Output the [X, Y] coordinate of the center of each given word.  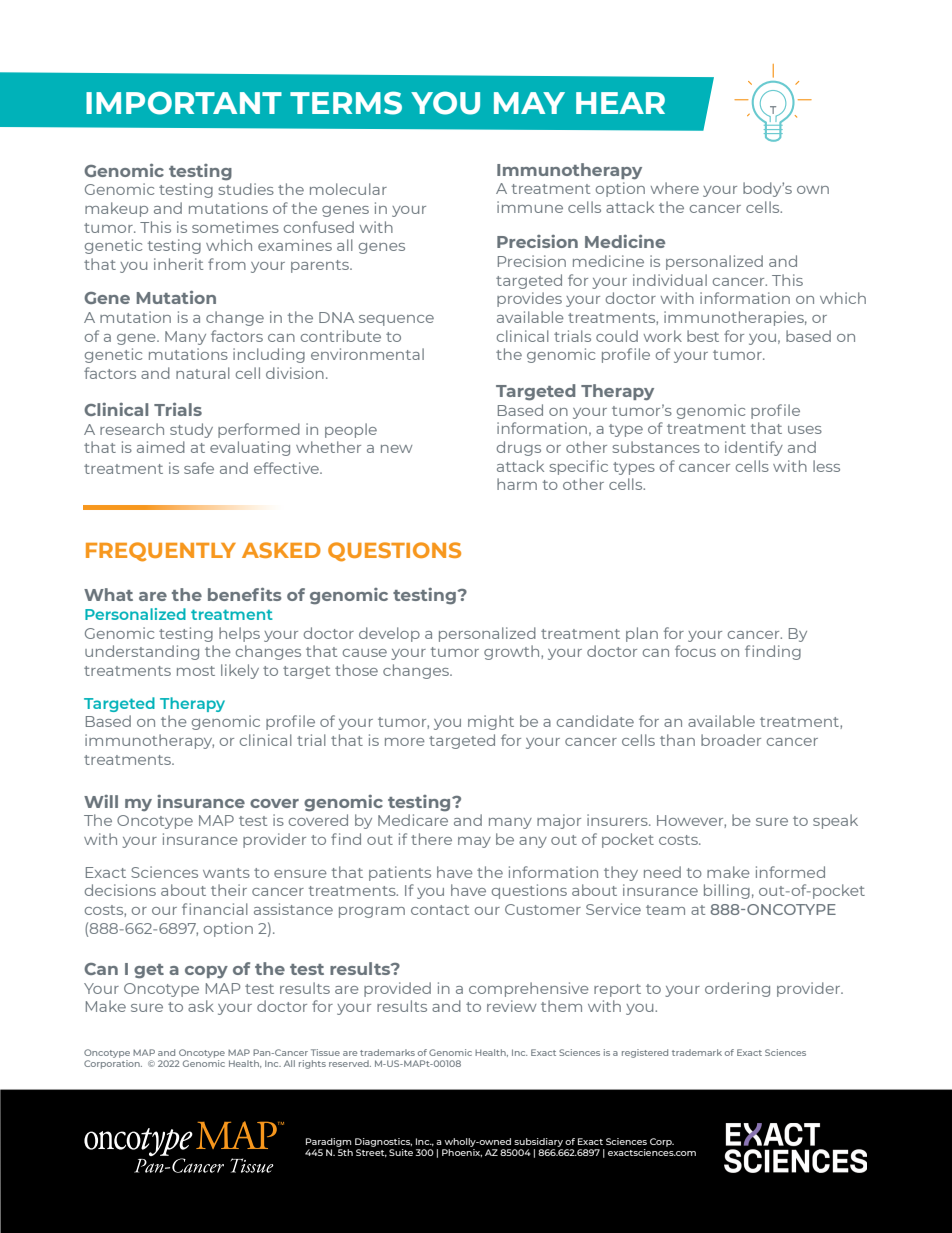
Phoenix [462, 1153]
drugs [519, 448]
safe [199, 468]
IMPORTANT [184, 103]
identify [754, 448]
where [675, 188]
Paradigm [328, 1142]
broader [731, 740]
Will [101, 801]
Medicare [413, 820]
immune [530, 207]
